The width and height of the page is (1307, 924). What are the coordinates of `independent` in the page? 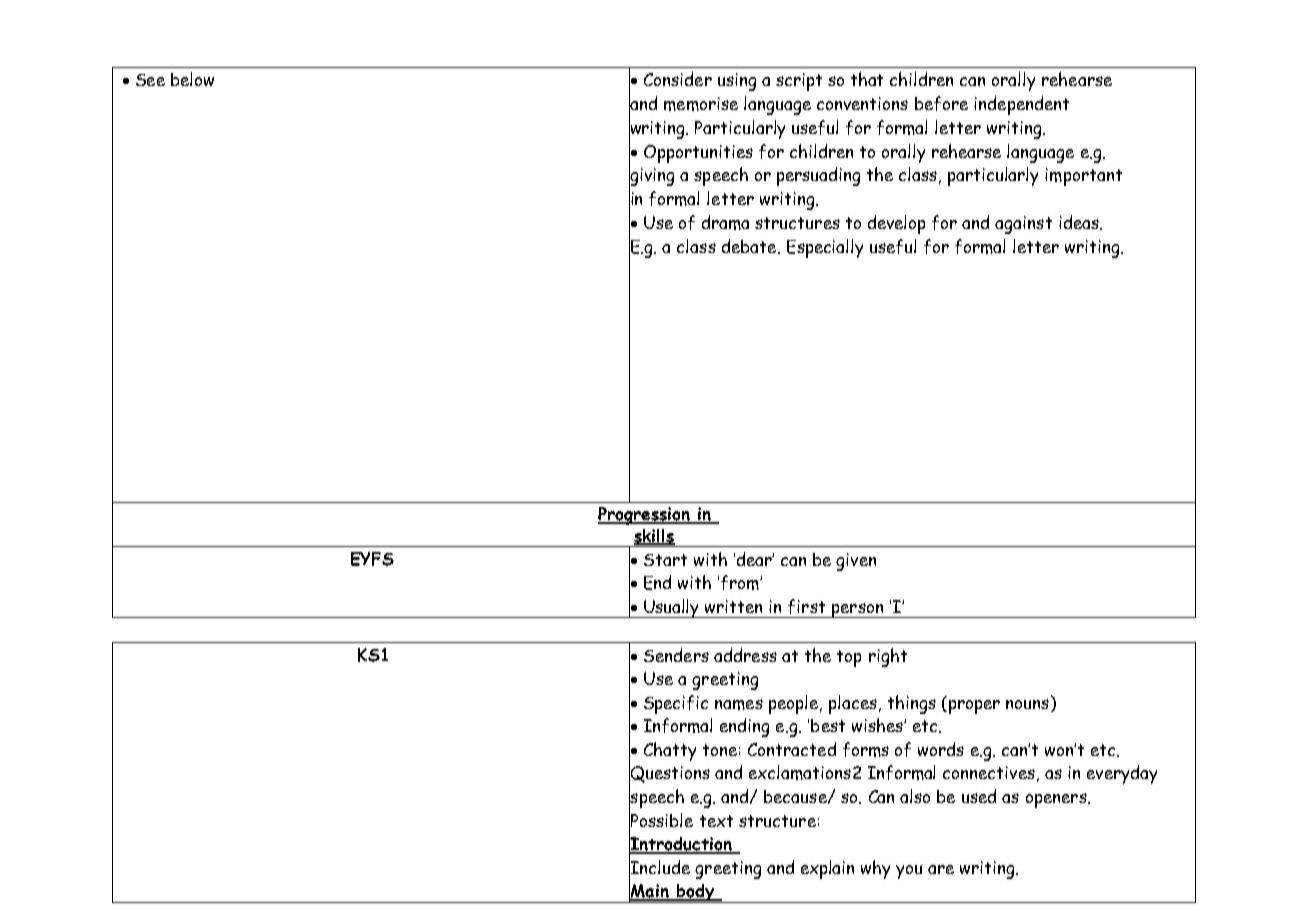 It's located at (1021, 105).
